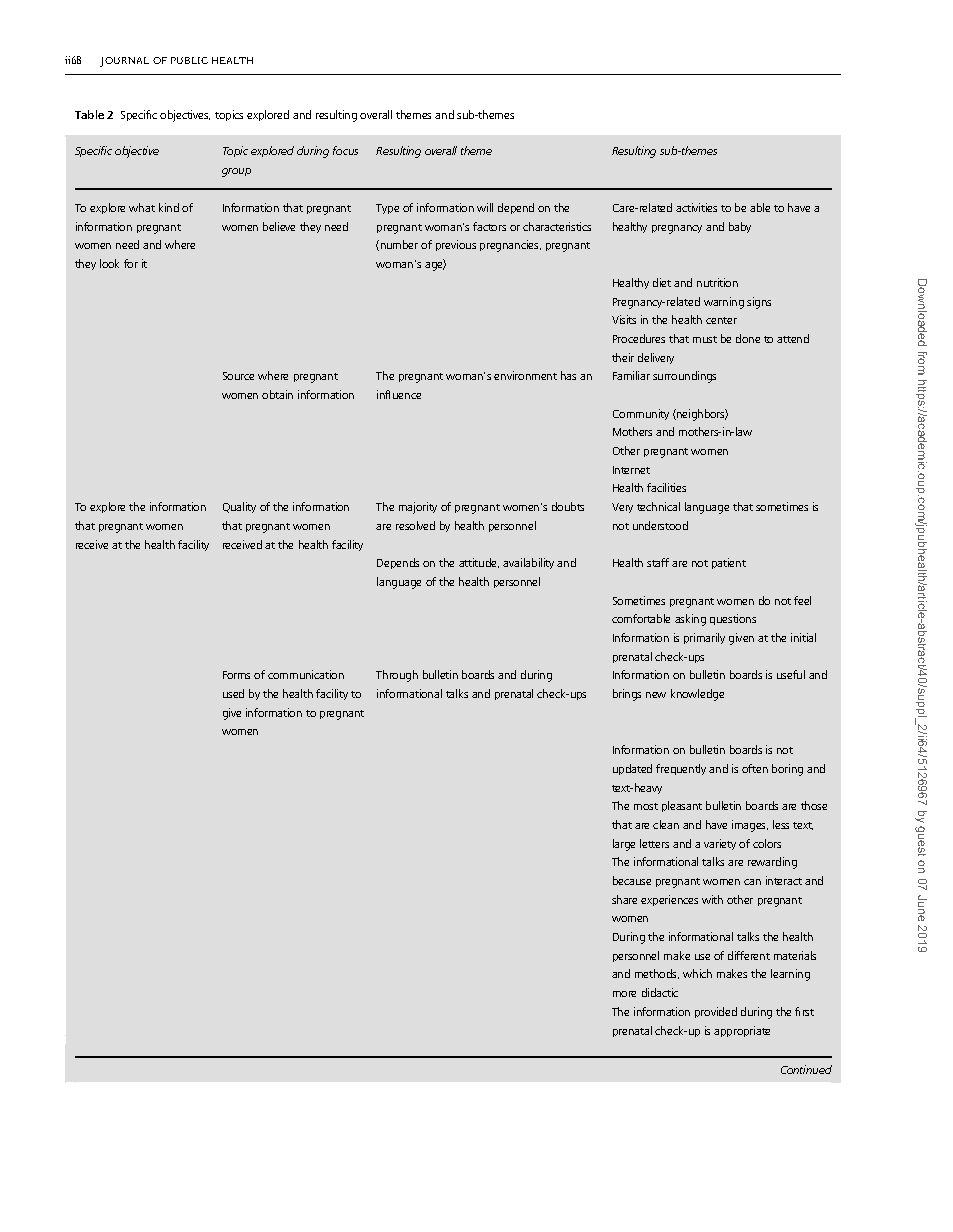 This image has height=1232, width=953. Describe the element at coordinates (696, 207) in the image. I see `activities` at that location.
